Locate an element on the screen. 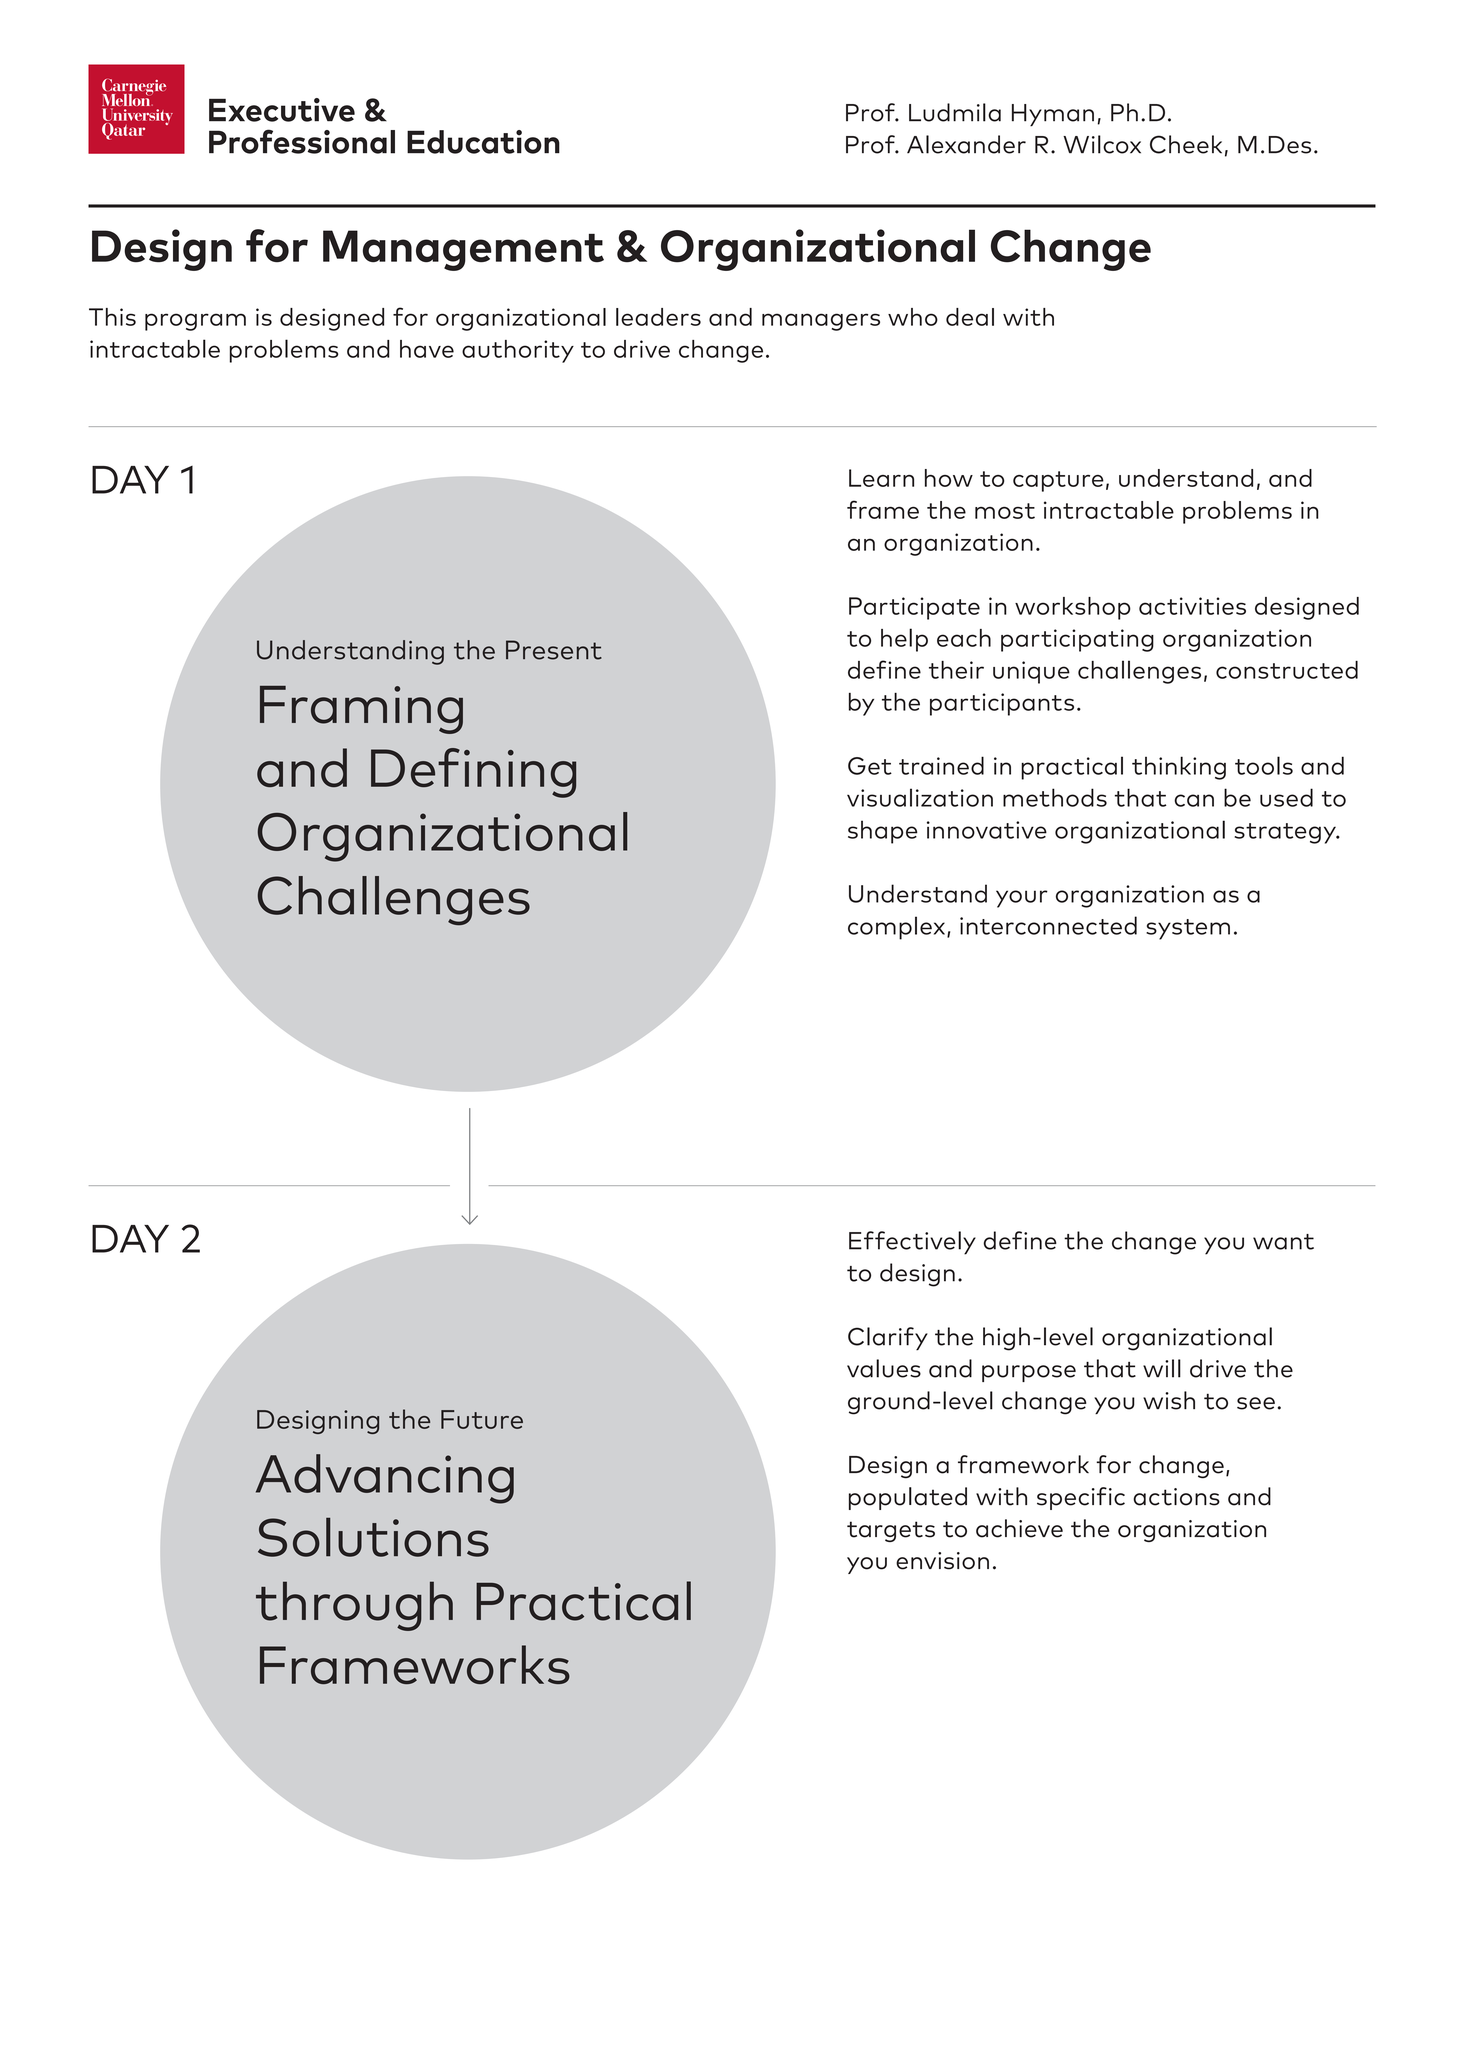 The height and width of the screenshot is (2071, 1464). targets is located at coordinates (891, 1531).
